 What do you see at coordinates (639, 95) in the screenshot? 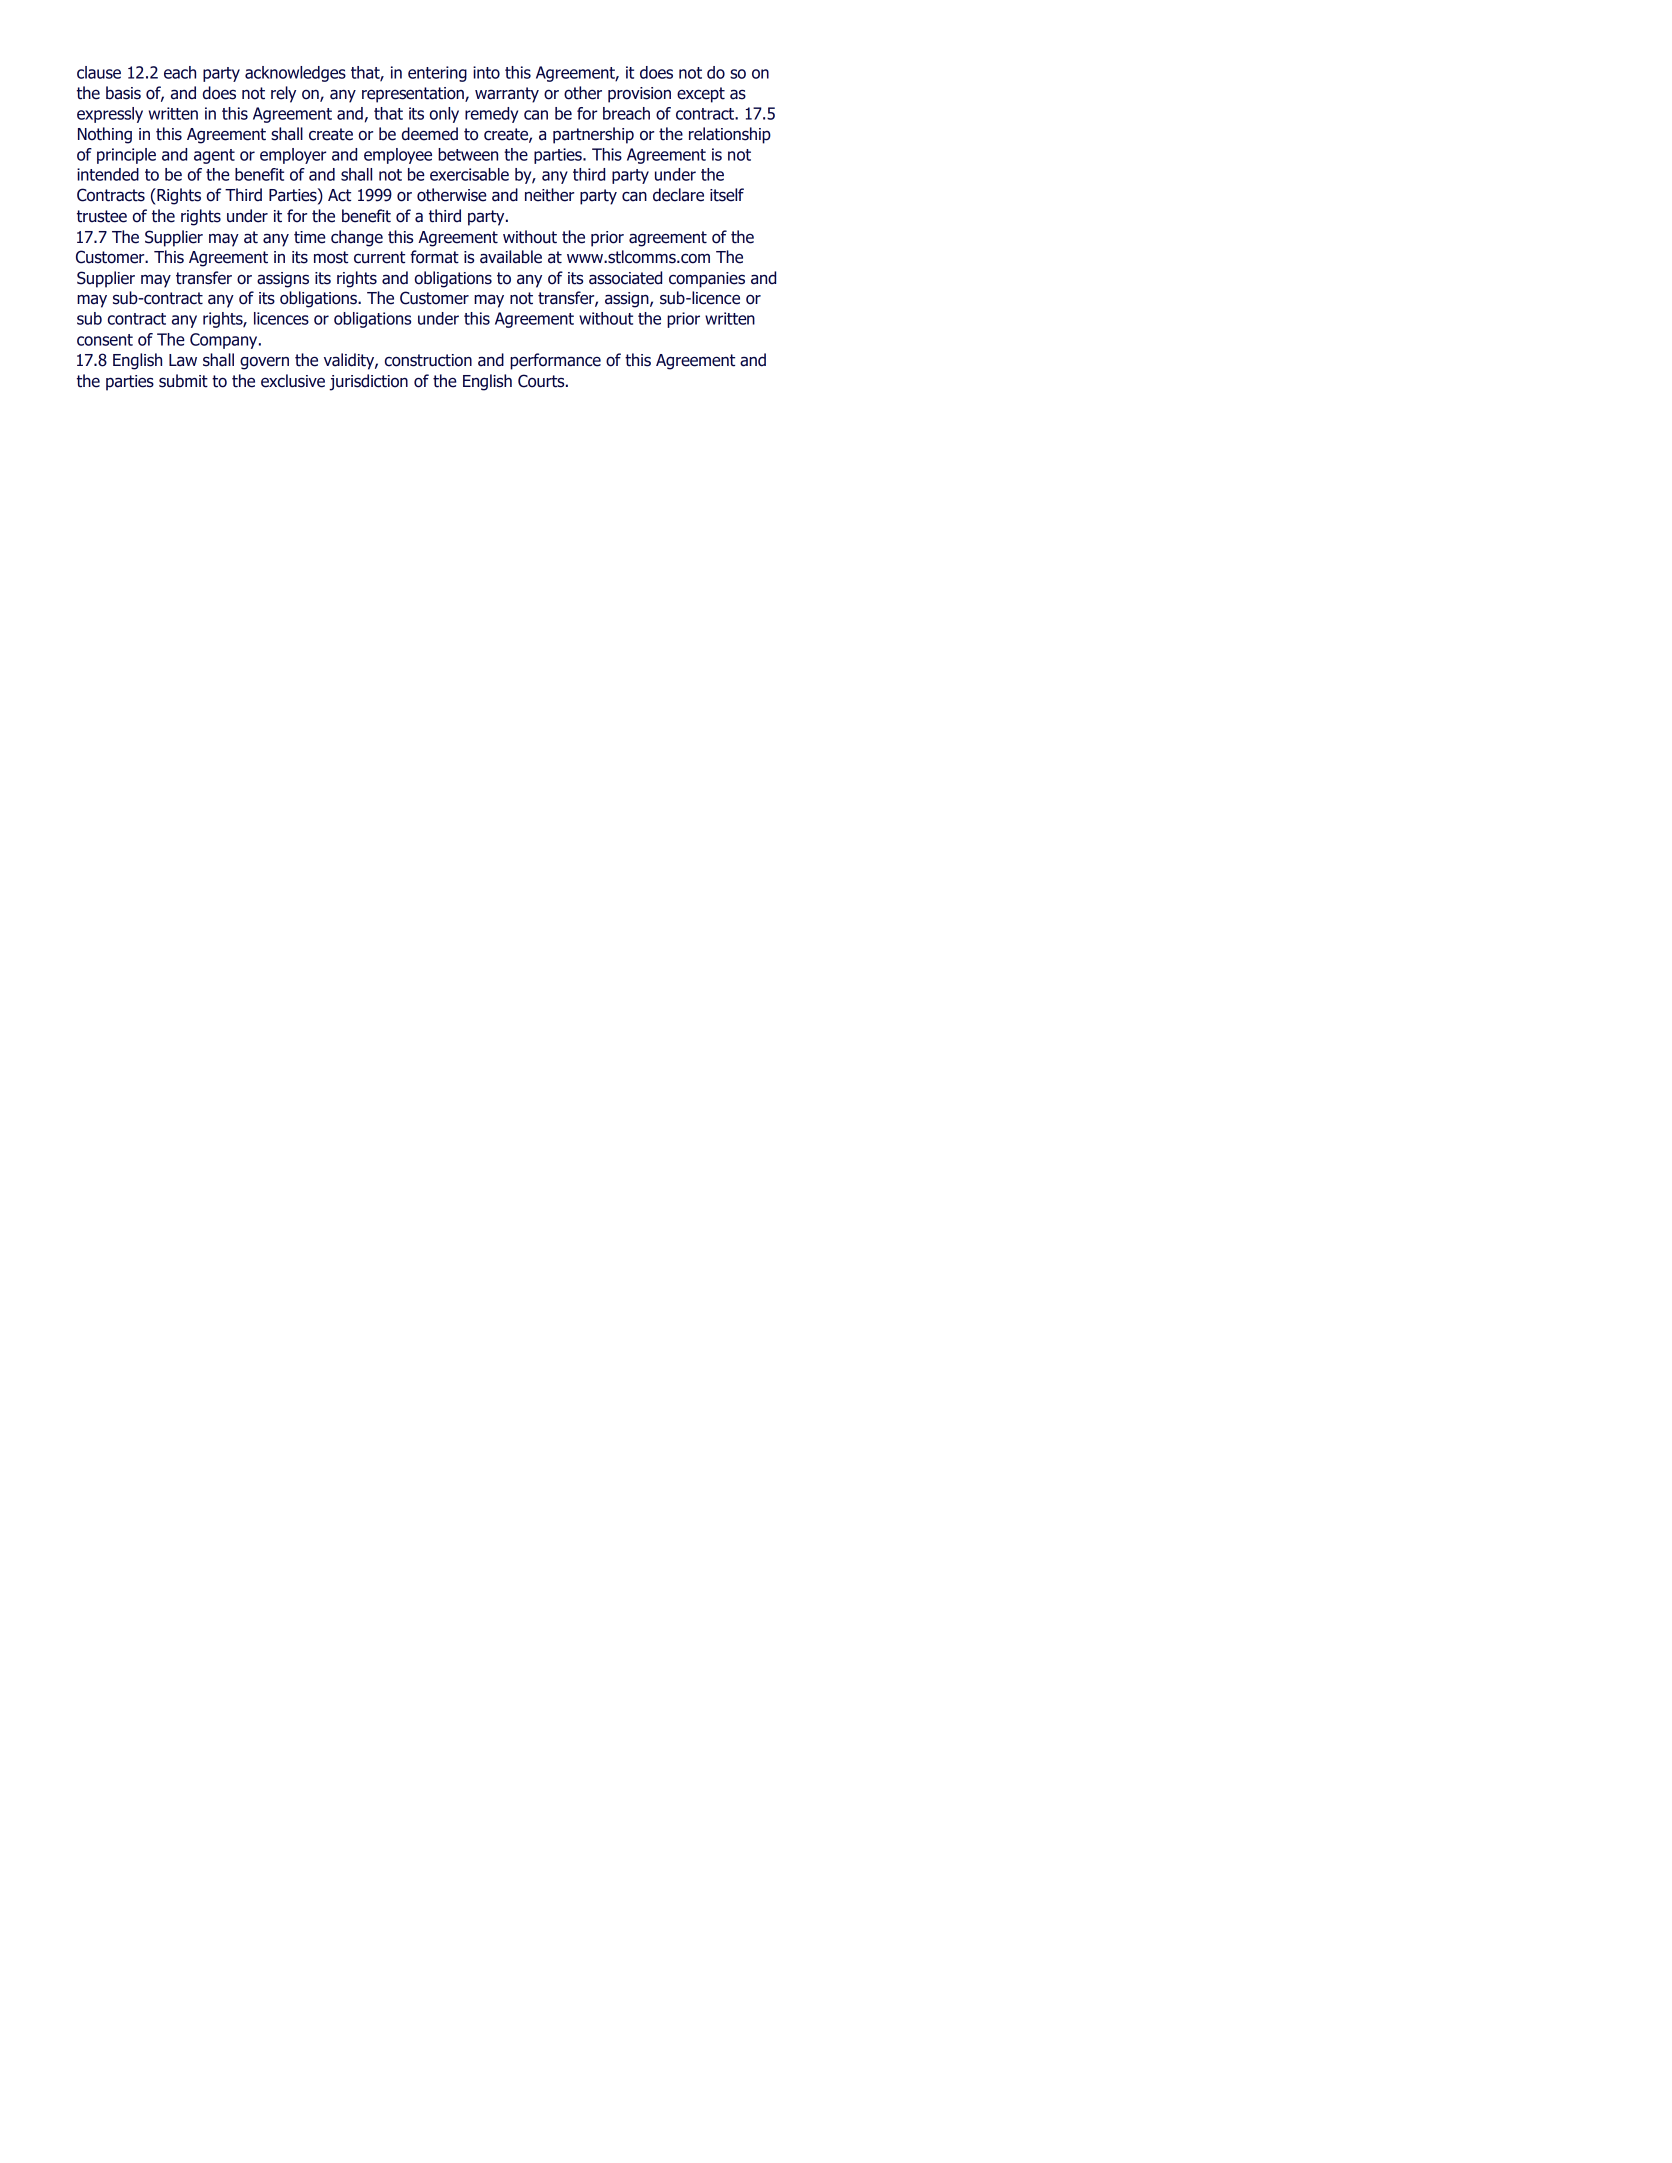
I see `provision` at bounding box center [639, 95].
